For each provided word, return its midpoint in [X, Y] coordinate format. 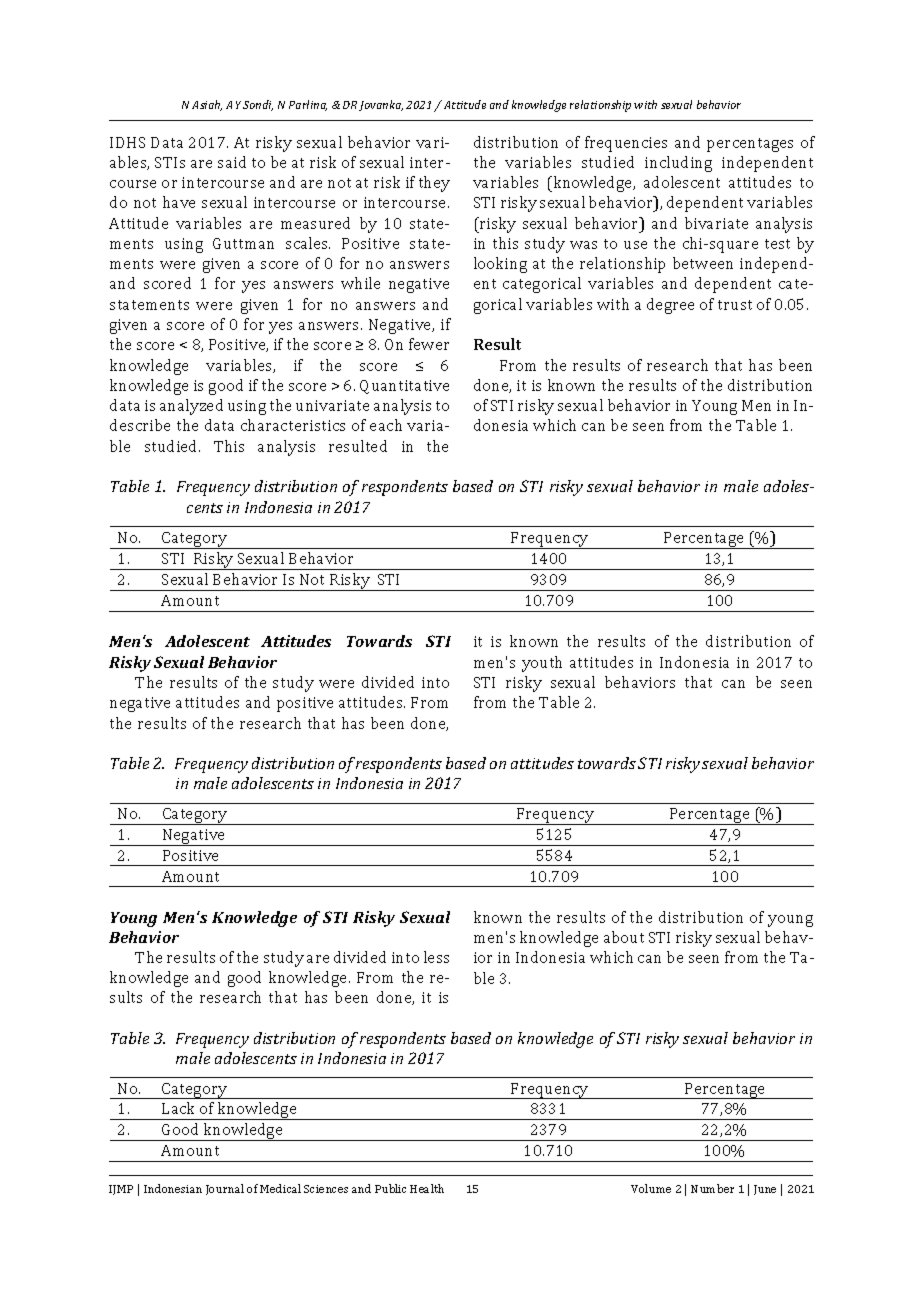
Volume [651, 1188]
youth [542, 664]
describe [140, 425]
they [434, 184]
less [436, 957]
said [232, 162]
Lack [178, 1108]
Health [427, 1188]
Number [712, 1188]
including [678, 164]
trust [735, 305]
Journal [225, 1189]
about [624, 937]
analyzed [191, 407]
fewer [429, 344]
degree [670, 306]
